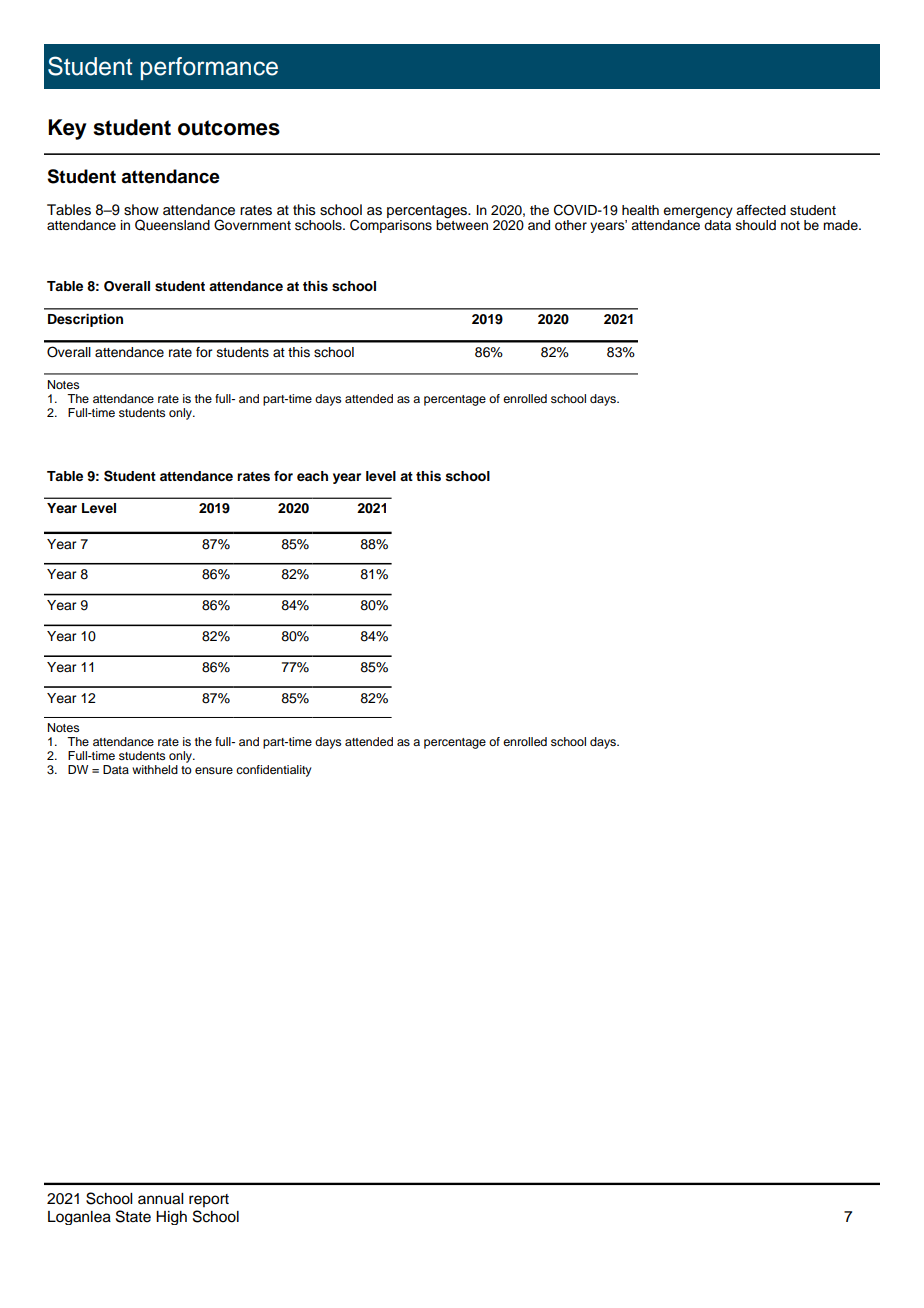 The image size is (924, 1308). Describe the element at coordinates (171, 1218) in the screenshot. I see `High` at that location.
